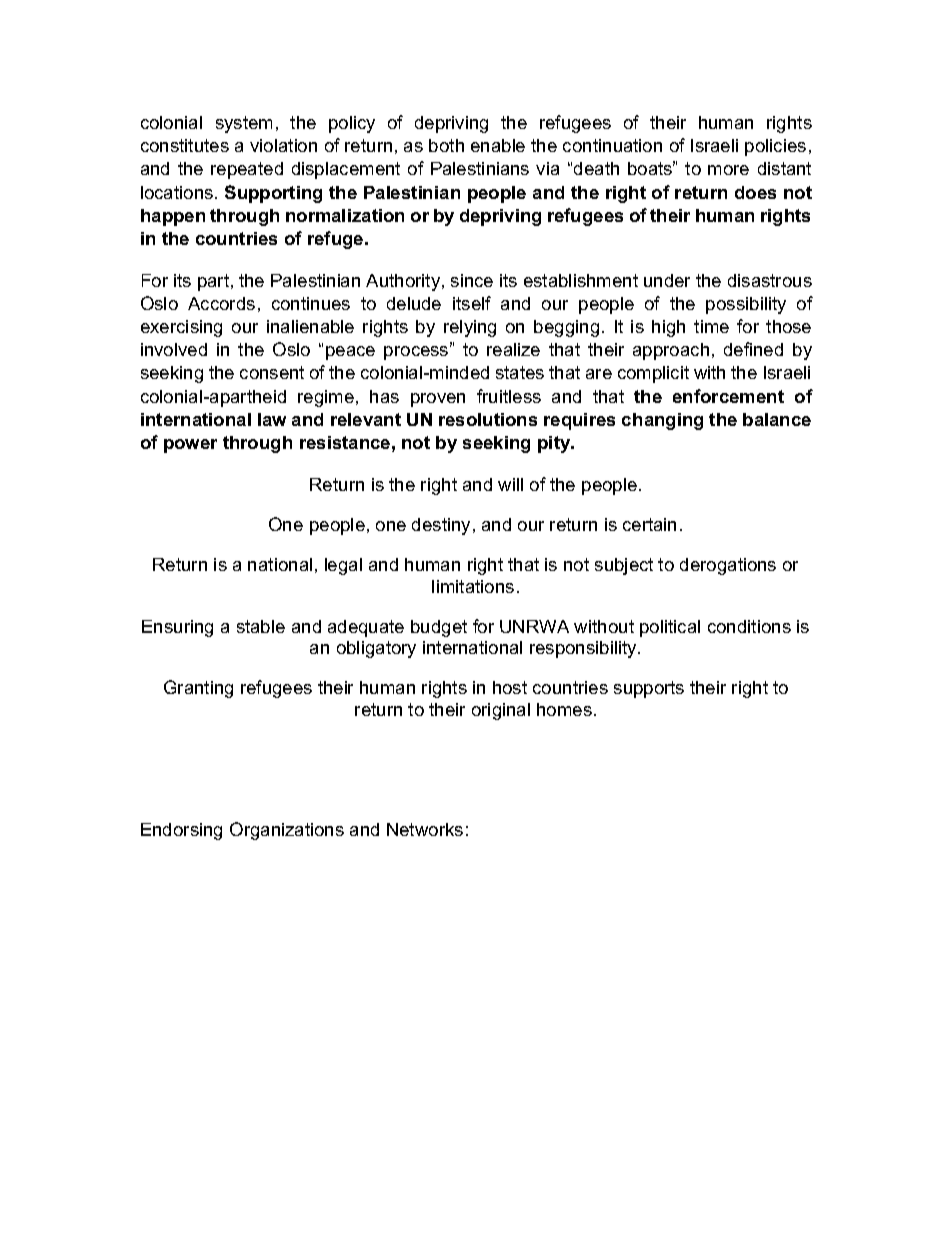 The height and width of the image is (1233, 952). I want to click on violation, so click(283, 145).
